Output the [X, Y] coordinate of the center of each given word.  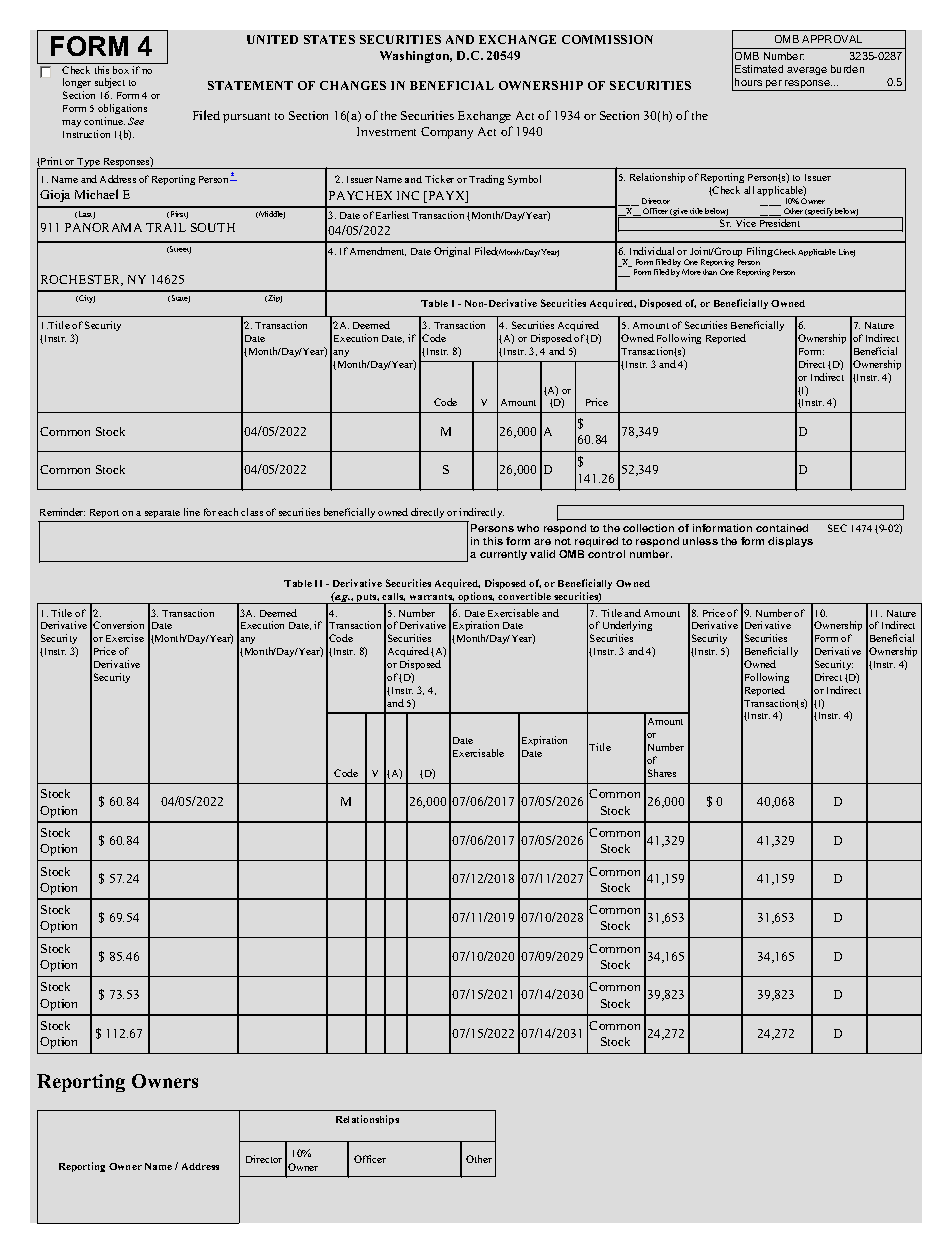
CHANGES [353, 85]
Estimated [759, 69]
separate [163, 516]
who [528, 528]
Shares [662, 773]
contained [782, 528]
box [121, 70]
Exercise [125, 638]
